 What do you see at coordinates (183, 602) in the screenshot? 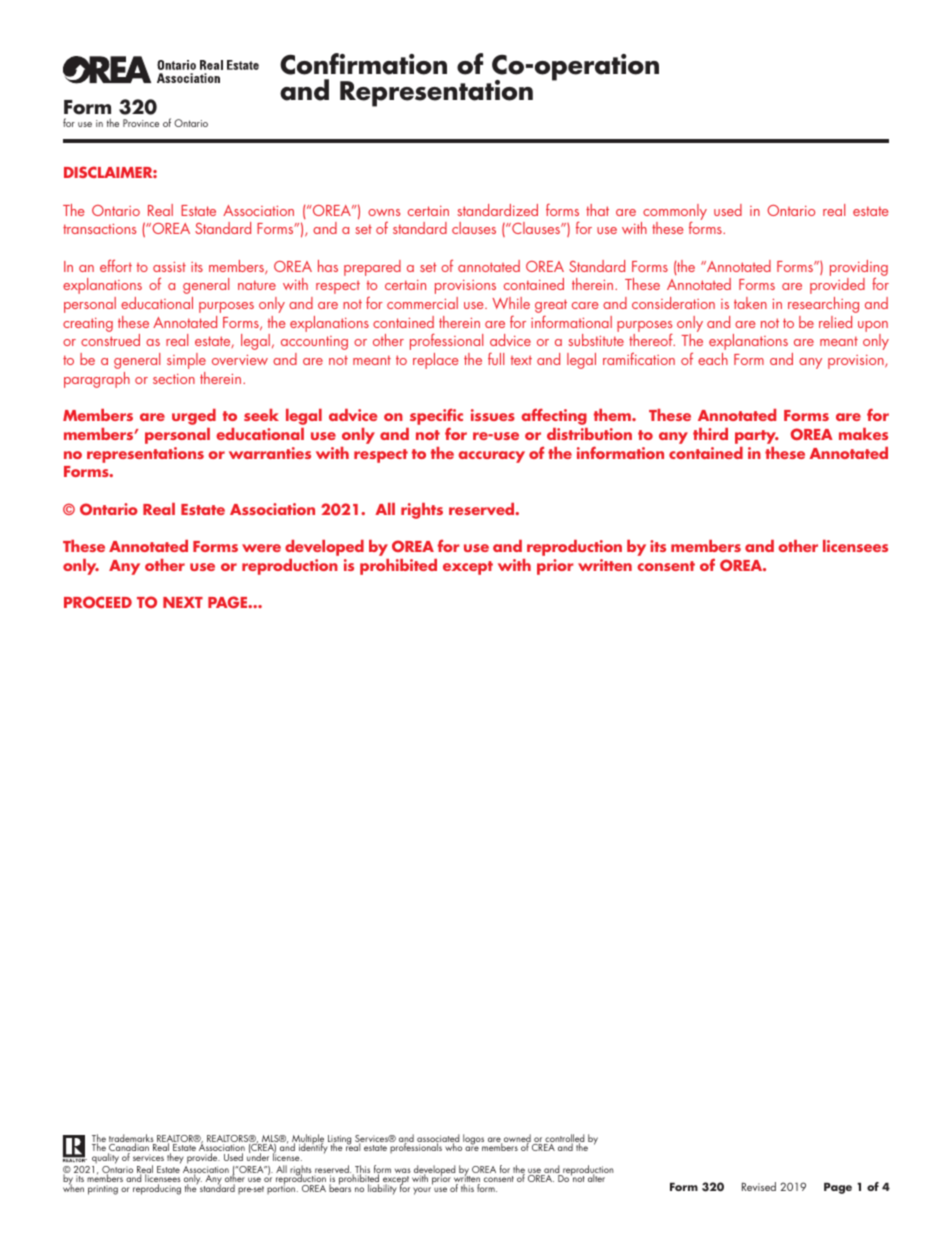
I see `NEXT` at bounding box center [183, 602].
